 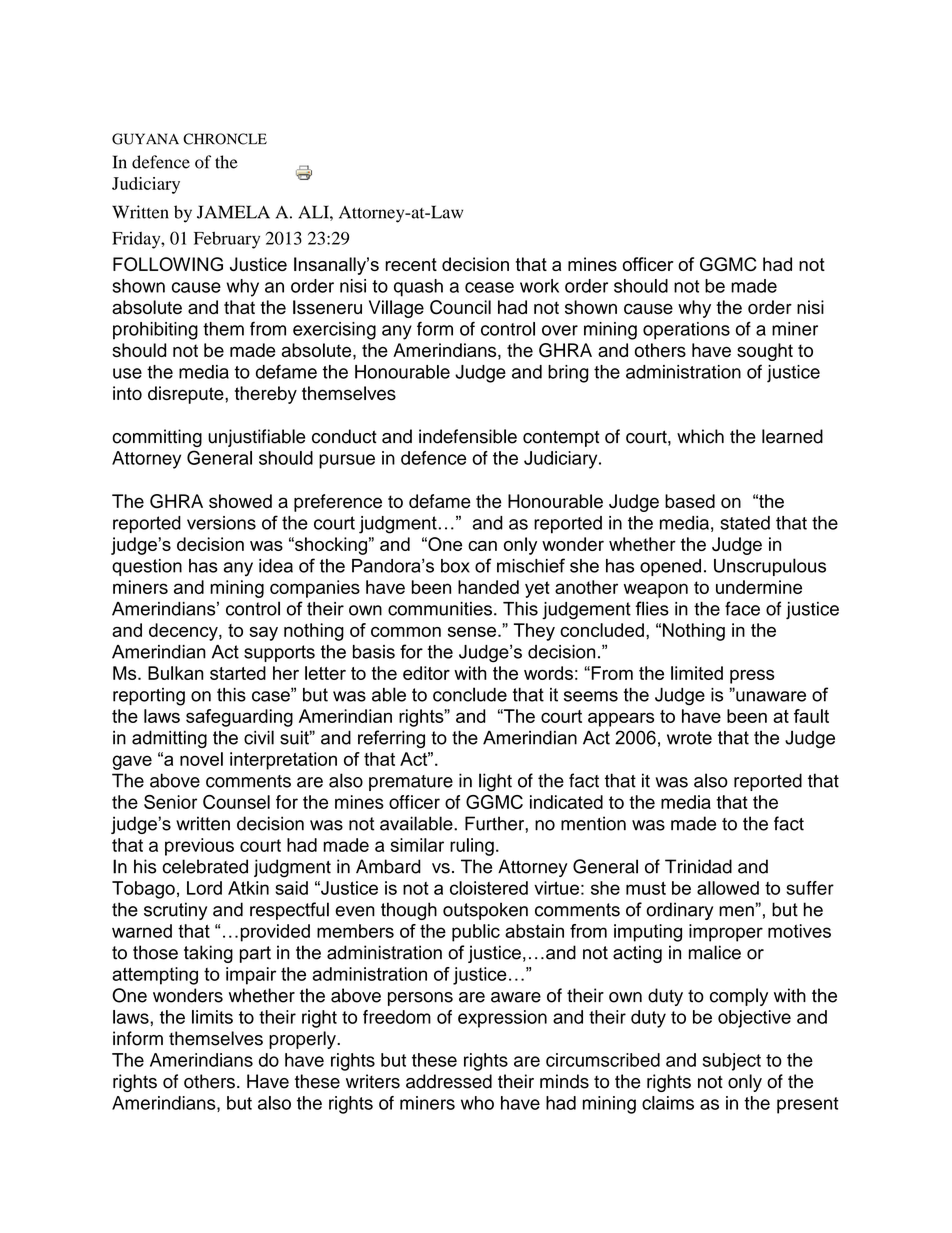 What do you see at coordinates (686, 331) in the image?
I see `operations` at bounding box center [686, 331].
